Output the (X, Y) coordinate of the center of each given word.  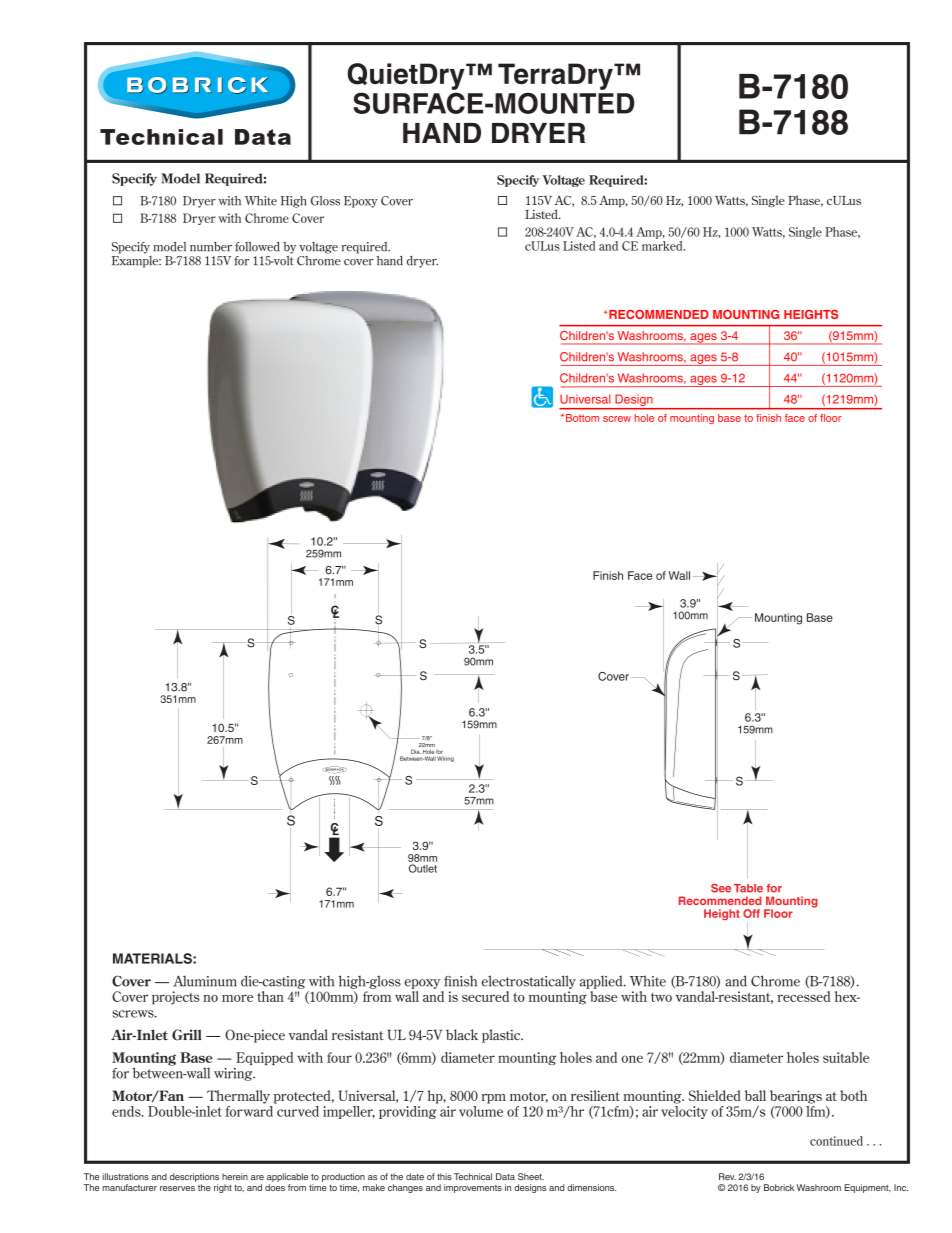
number (211, 247)
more (237, 998)
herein (235, 1176)
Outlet (423, 868)
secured (485, 996)
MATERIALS (153, 958)
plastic (502, 1036)
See (721, 888)
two (661, 997)
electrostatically (528, 982)
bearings (796, 1097)
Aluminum (205, 981)
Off (751, 913)
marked (663, 244)
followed (257, 247)
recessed (804, 996)
